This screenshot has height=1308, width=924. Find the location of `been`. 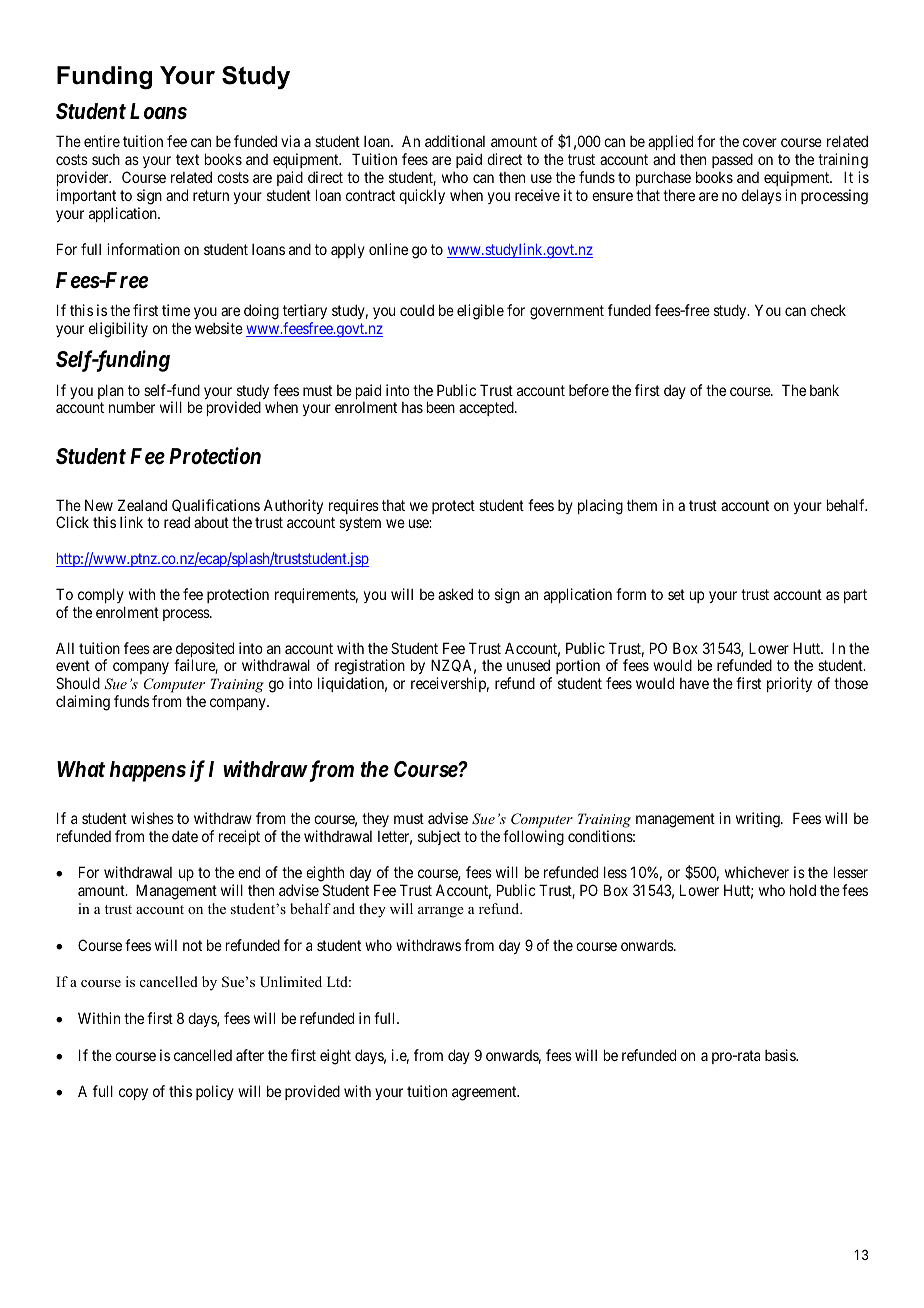

been is located at coordinates (441, 407).
